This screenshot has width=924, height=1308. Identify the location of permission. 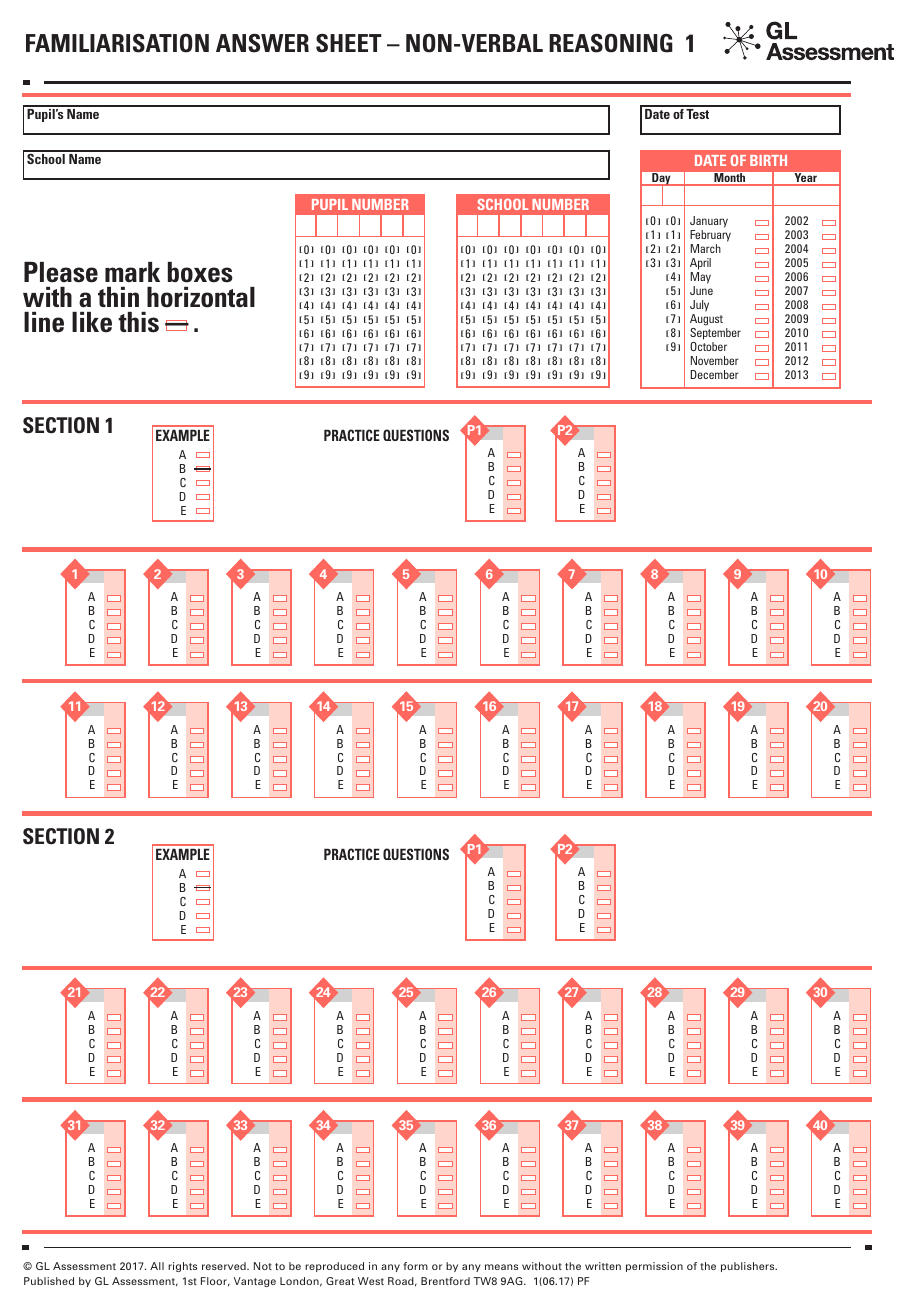
(654, 1267).
